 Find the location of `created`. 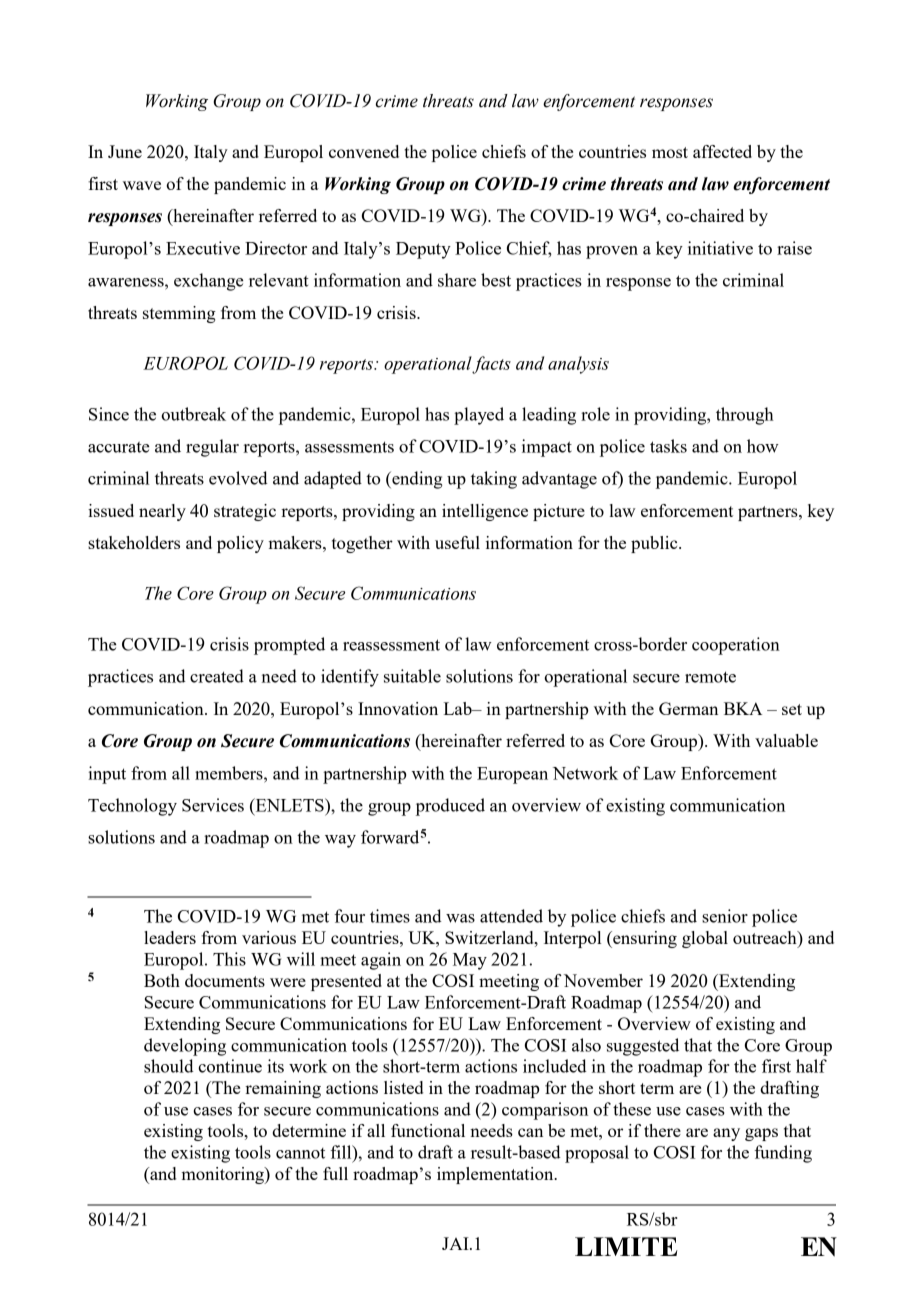

created is located at coordinates (217, 676).
